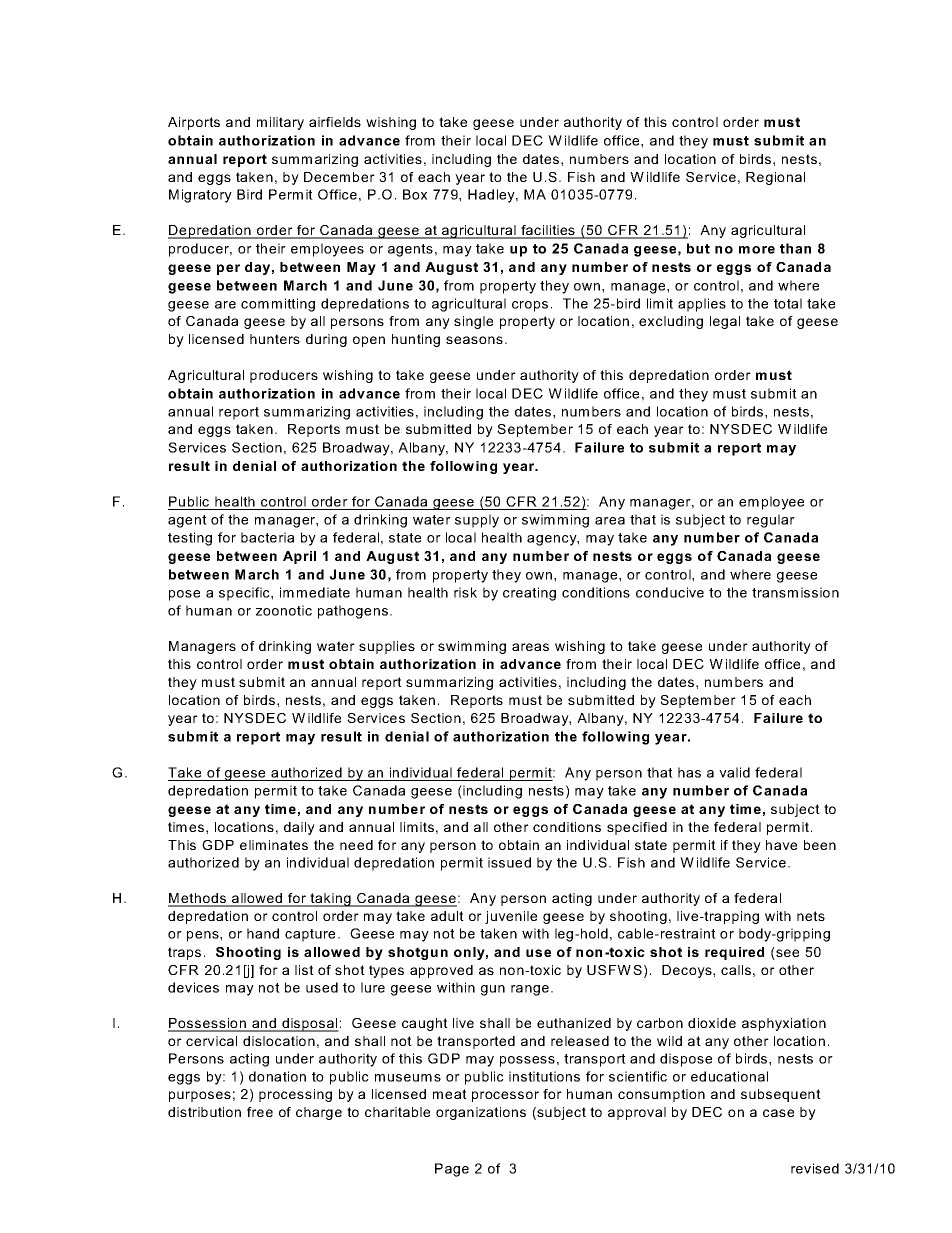 This screenshot has height=1233, width=952. Describe the element at coordinates (299, 828) in the screenshot. I see `daily` at that location.
